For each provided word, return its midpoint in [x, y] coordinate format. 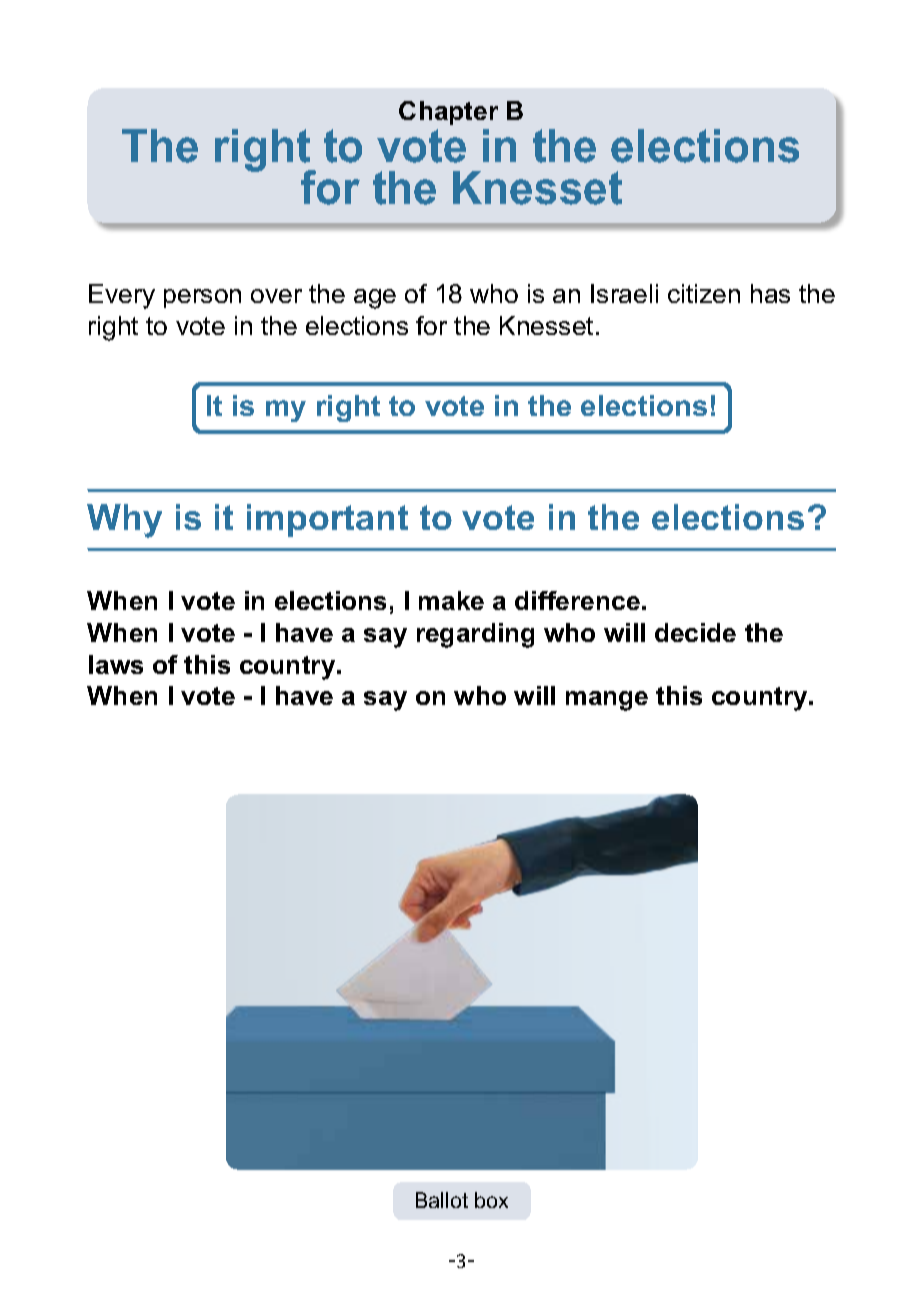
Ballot [442, 1200]
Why [124, 521]
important [327, 520]
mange [607, 701]
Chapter [448, 113]
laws [116, 664]
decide [695, 632]
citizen [704, 293]
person [202, 298]
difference [577, 600]
